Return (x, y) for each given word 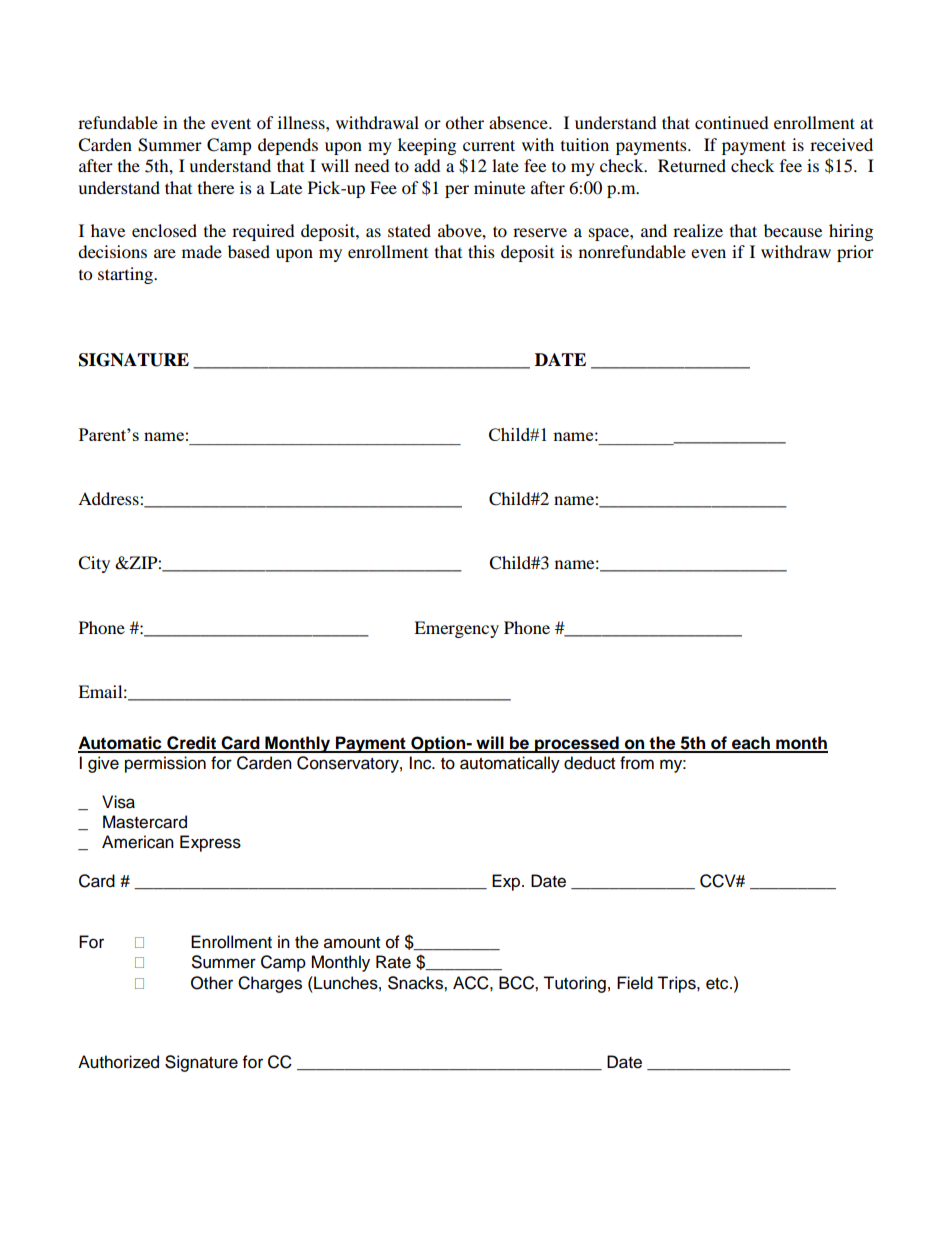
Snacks (416, 983)
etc (718, 984)
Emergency (456, 629)
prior (855, 253)
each (751, 744)
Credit (191, 744)
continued (732, 122)
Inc (421, 763)
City (94, 564)
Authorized (118, 1062)
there (216, 187)
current (489, 145)
